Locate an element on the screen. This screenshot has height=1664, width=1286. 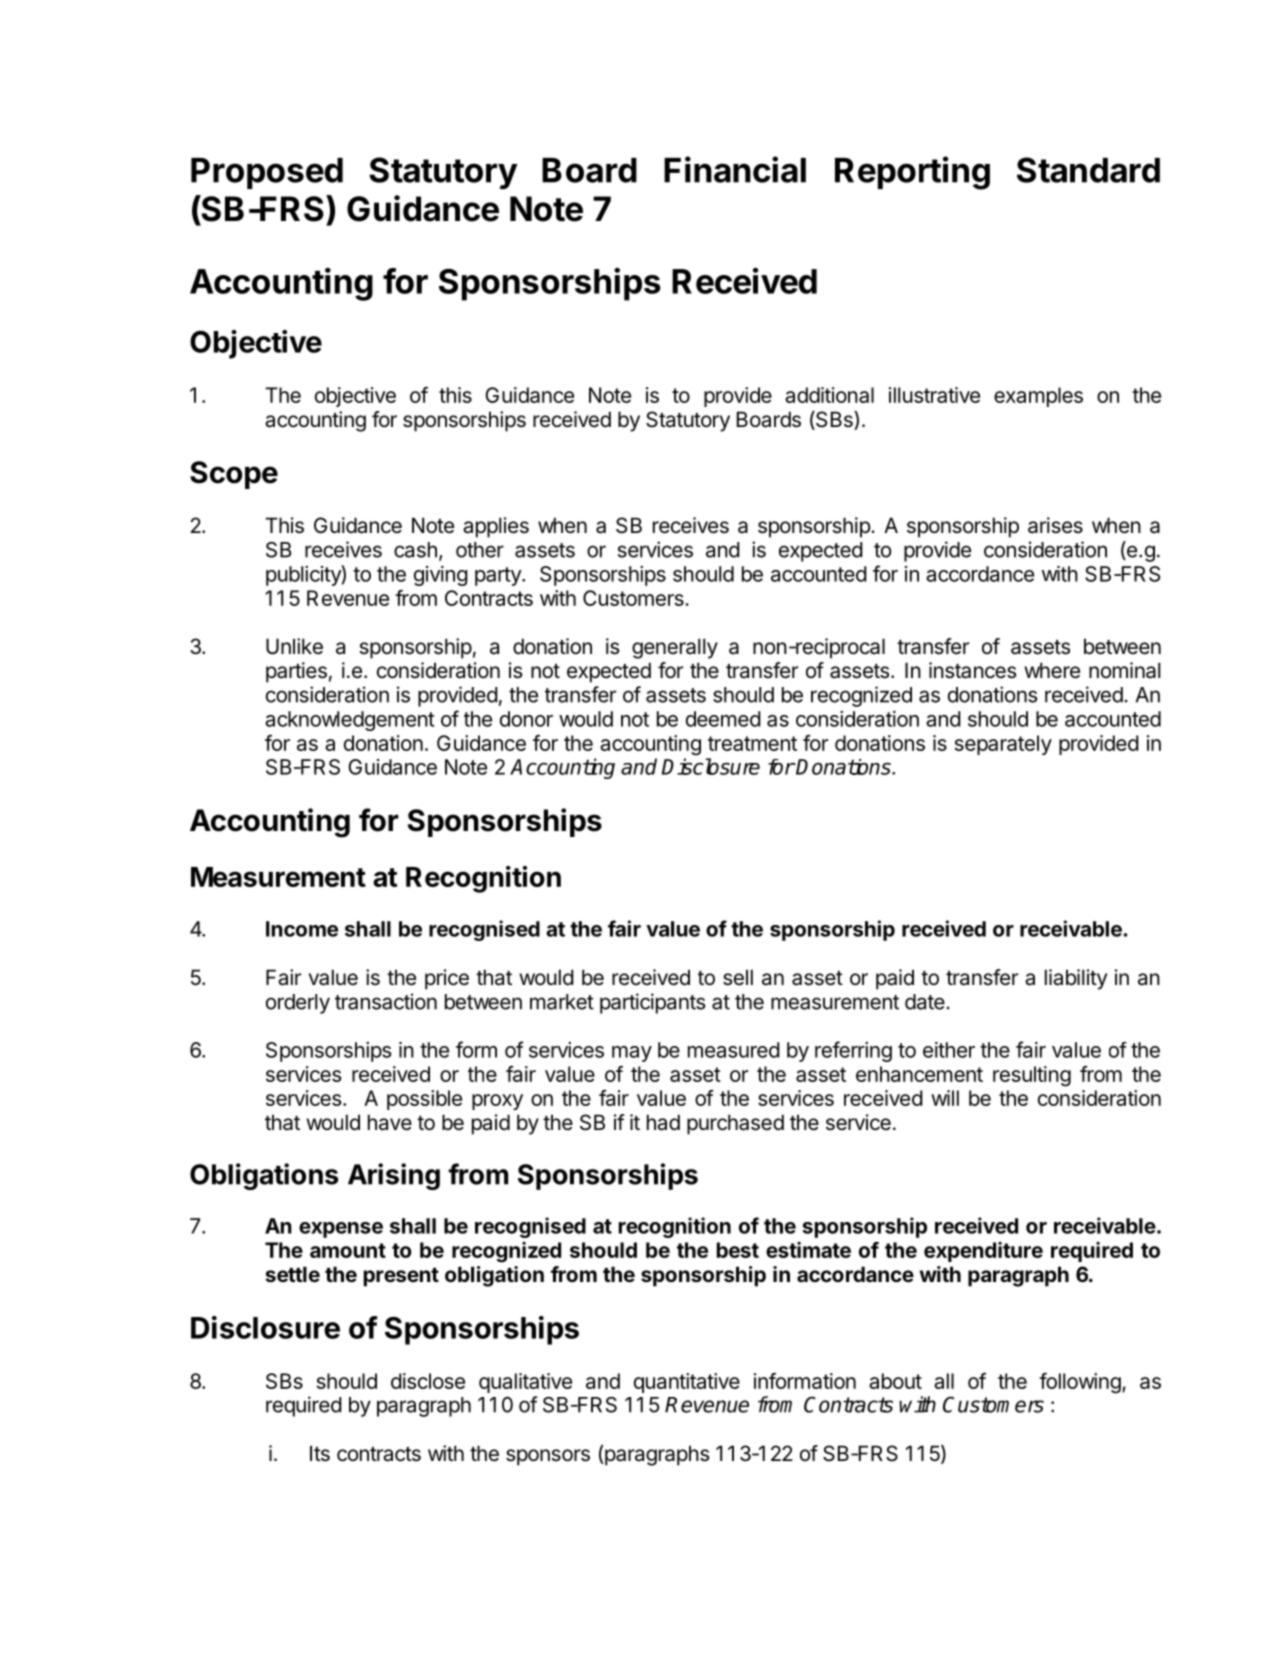
Proposed is located at coordinates (267, 173).
